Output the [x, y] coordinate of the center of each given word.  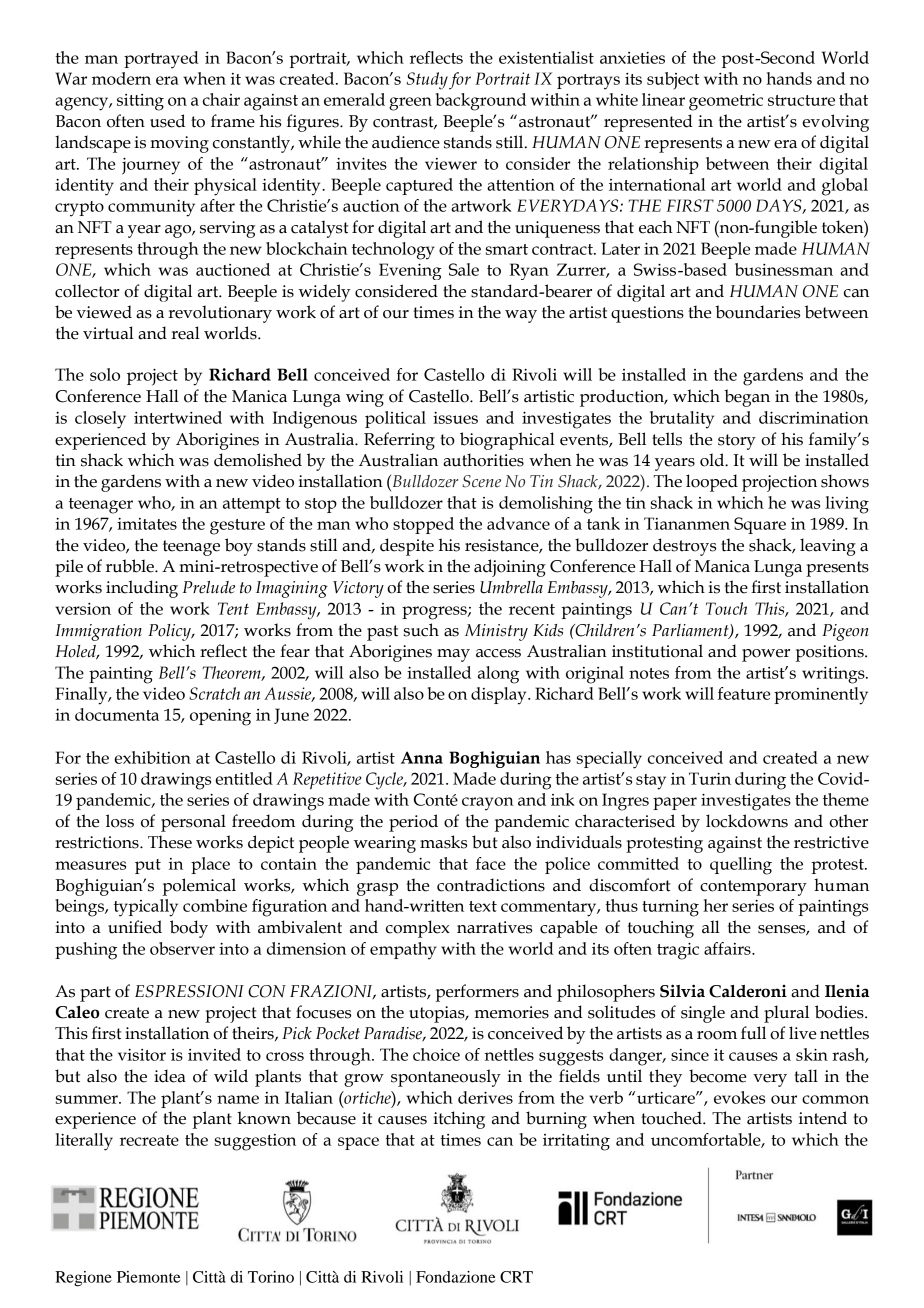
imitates [147, 524]
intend [823, 1118]
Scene [481, 481]
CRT [516, 1277]
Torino [271, 1277]
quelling [741, 866]
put [148, 866]
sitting [140, 102]
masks [443, 842]
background [481, 102]
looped [712, 483]
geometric [726, 102]
